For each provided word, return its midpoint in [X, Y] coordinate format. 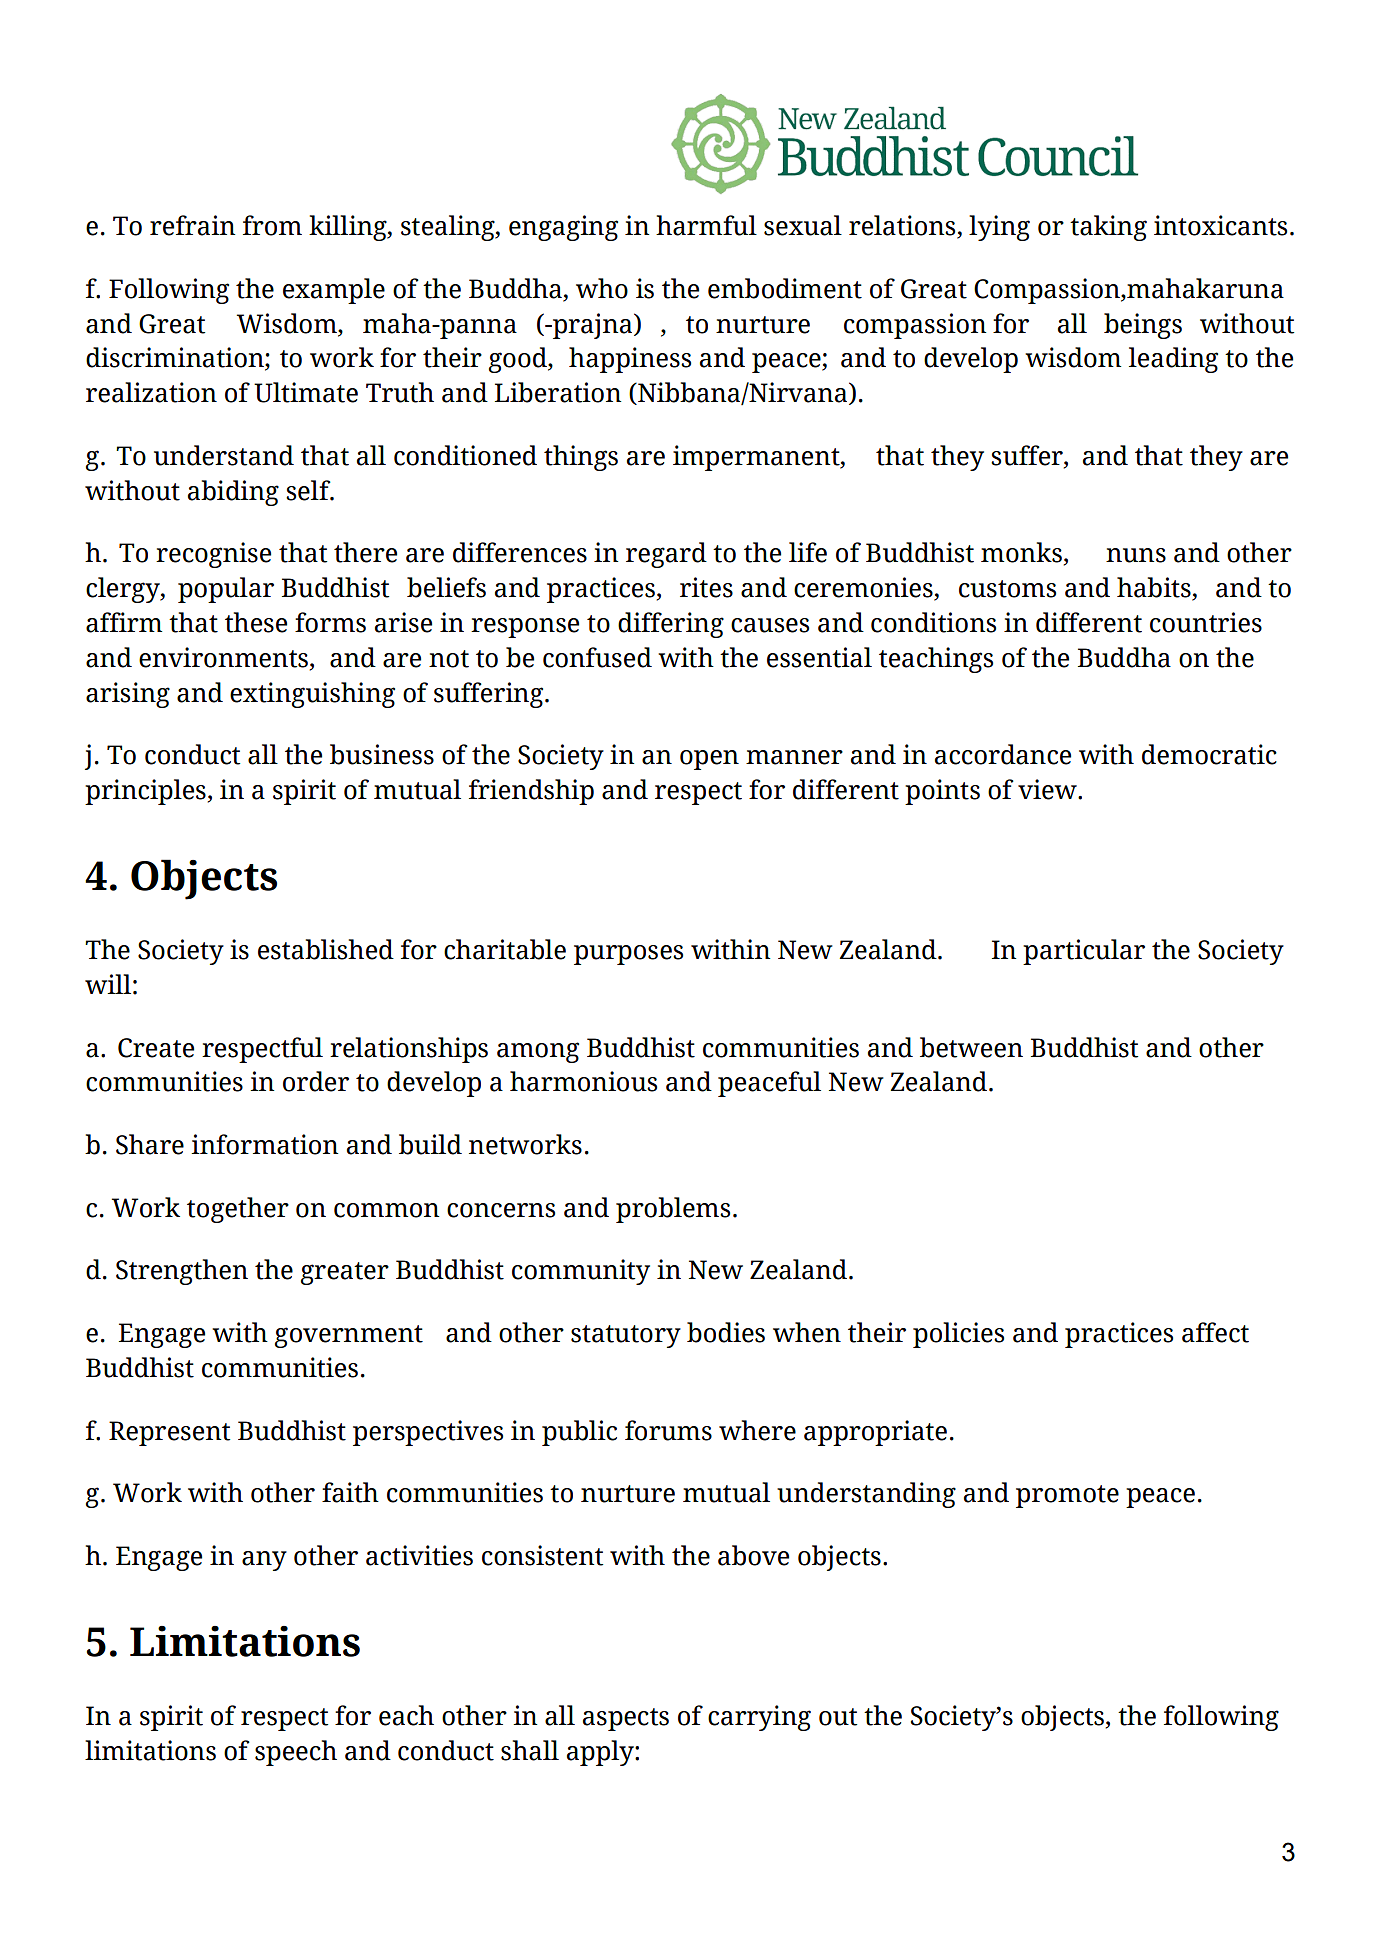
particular [1084, 952]
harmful [706, 225]
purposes [628, 955]
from [272, 225]
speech [296, 1753]
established [326, 949]
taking [1108, 228]
